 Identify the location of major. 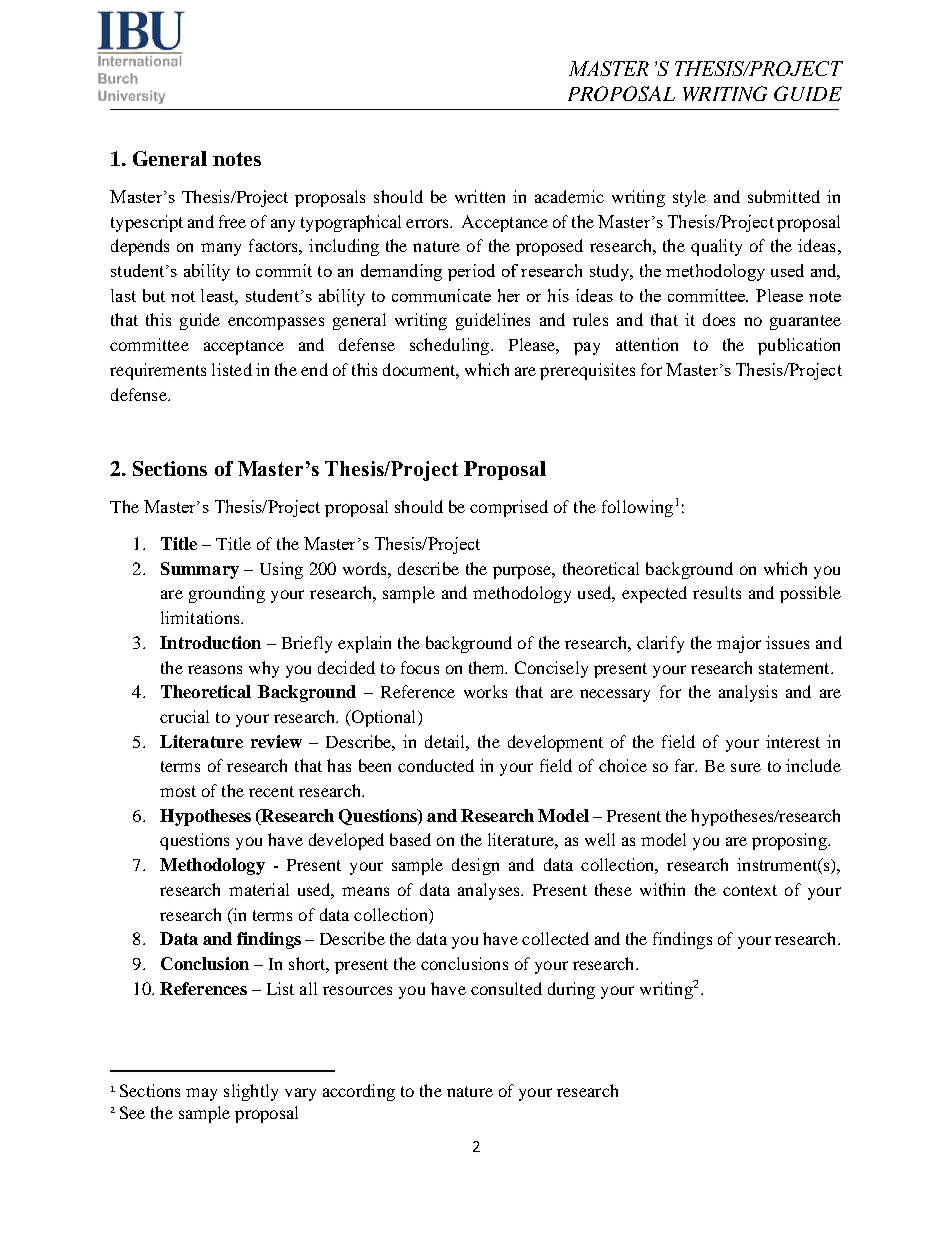
(739, 644).
